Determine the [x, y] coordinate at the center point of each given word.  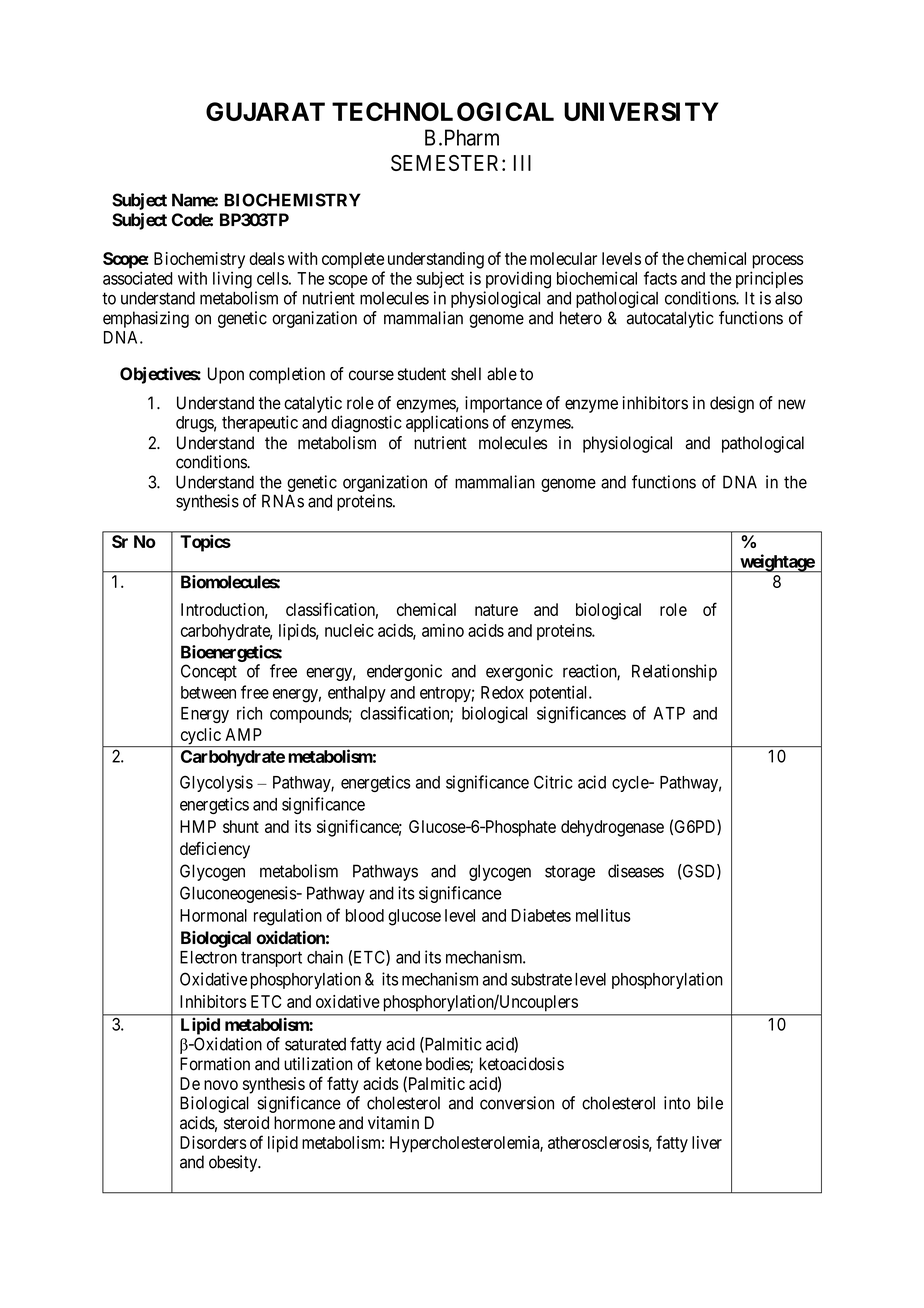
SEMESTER [447, 163]
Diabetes [541, 915]
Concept [209, 672]
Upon [226, 375]
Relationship [674, 672]
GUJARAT [265, 111]
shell [466, 374]
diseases [636, 871]
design [732, 404]
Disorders [213, 1142]
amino [443, 630]
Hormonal [213, 915]
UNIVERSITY [641, 111]
